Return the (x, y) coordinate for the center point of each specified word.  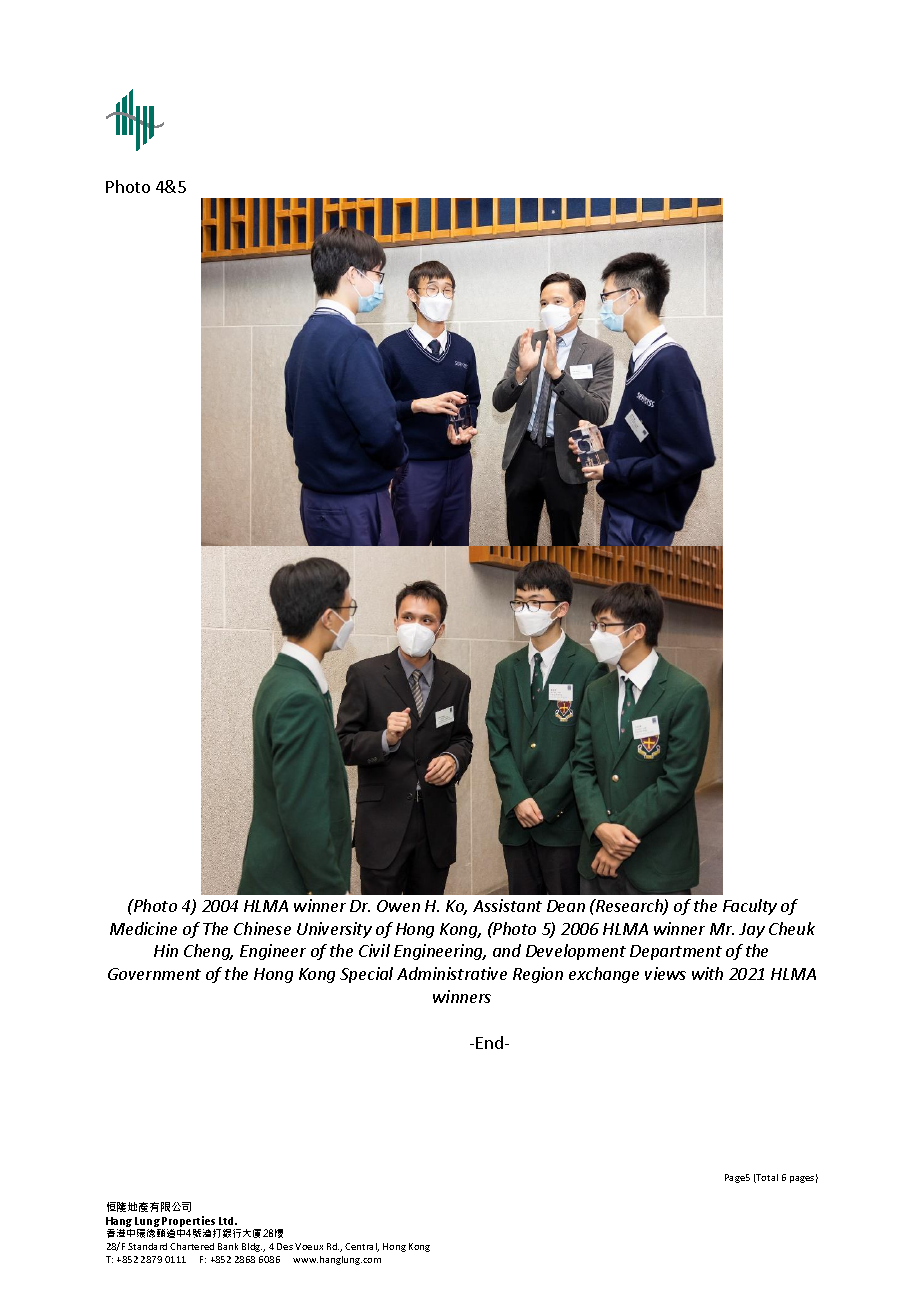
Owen (398, 906)
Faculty (750, 907)
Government (154, 974)
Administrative (452, 973)
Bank (228, 1246)
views (665, 973)
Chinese (262, 928)
